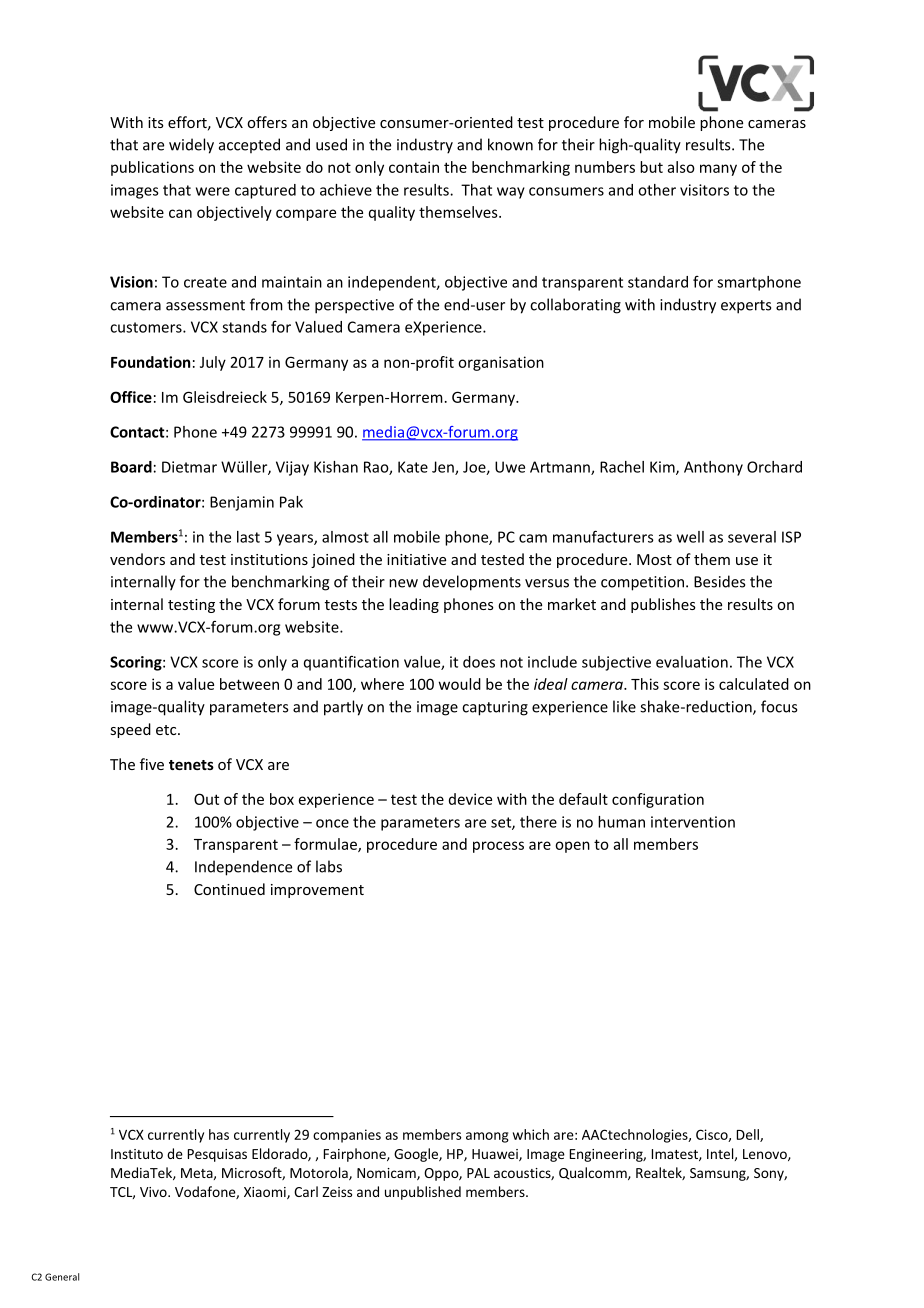  What do you see at coordinates (137, 559) in the page?
I see `vendors` at bounding box center [137, 559].
